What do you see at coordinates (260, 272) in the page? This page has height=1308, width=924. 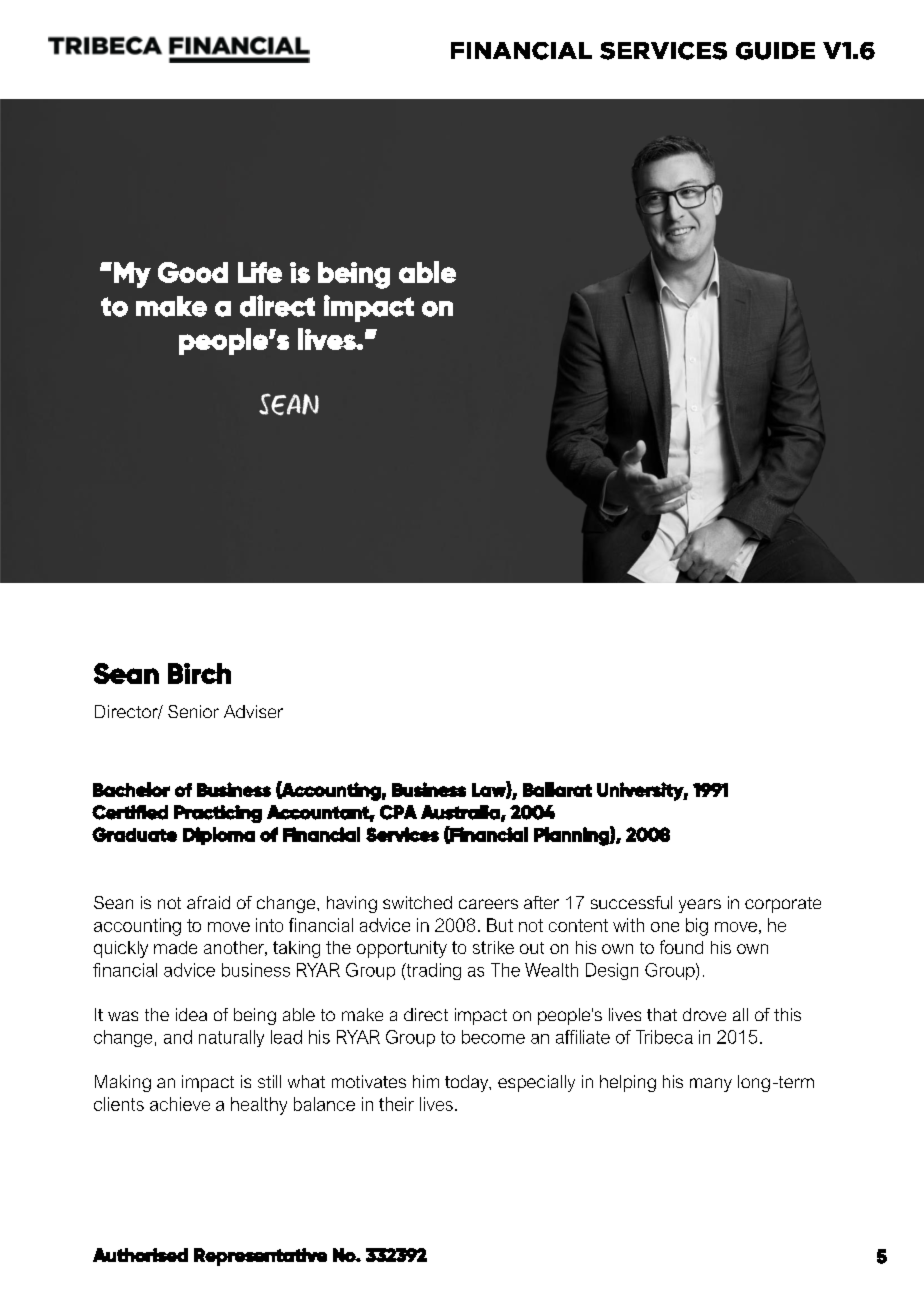 I see `Life` at bounding box center [260, 272].
